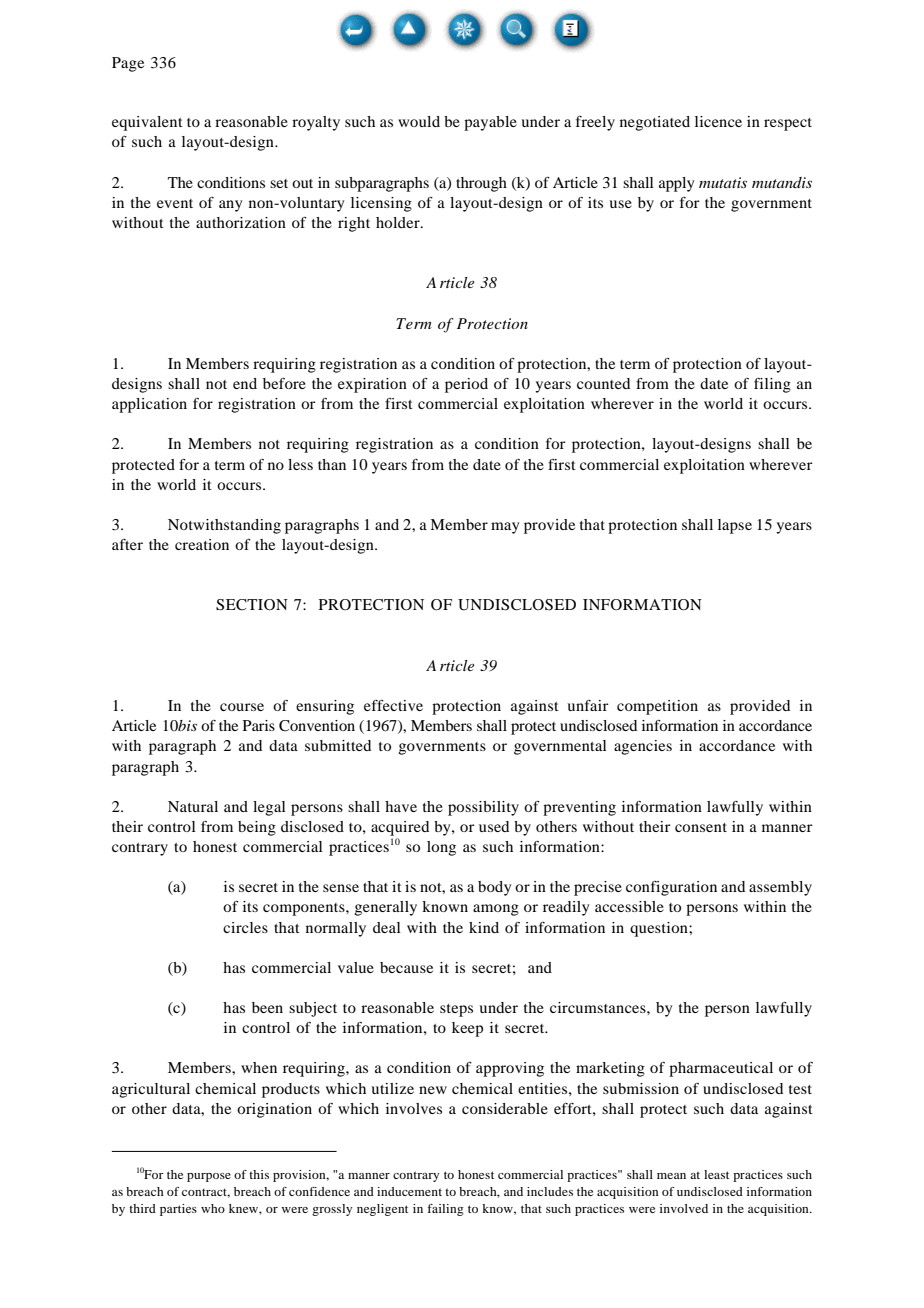 The height and width of the screenshot is (1308, 924). What do you see at coordinates (209, 1177) in the screenshot?
I see `purpose` at bounding box center [209, 1177].
